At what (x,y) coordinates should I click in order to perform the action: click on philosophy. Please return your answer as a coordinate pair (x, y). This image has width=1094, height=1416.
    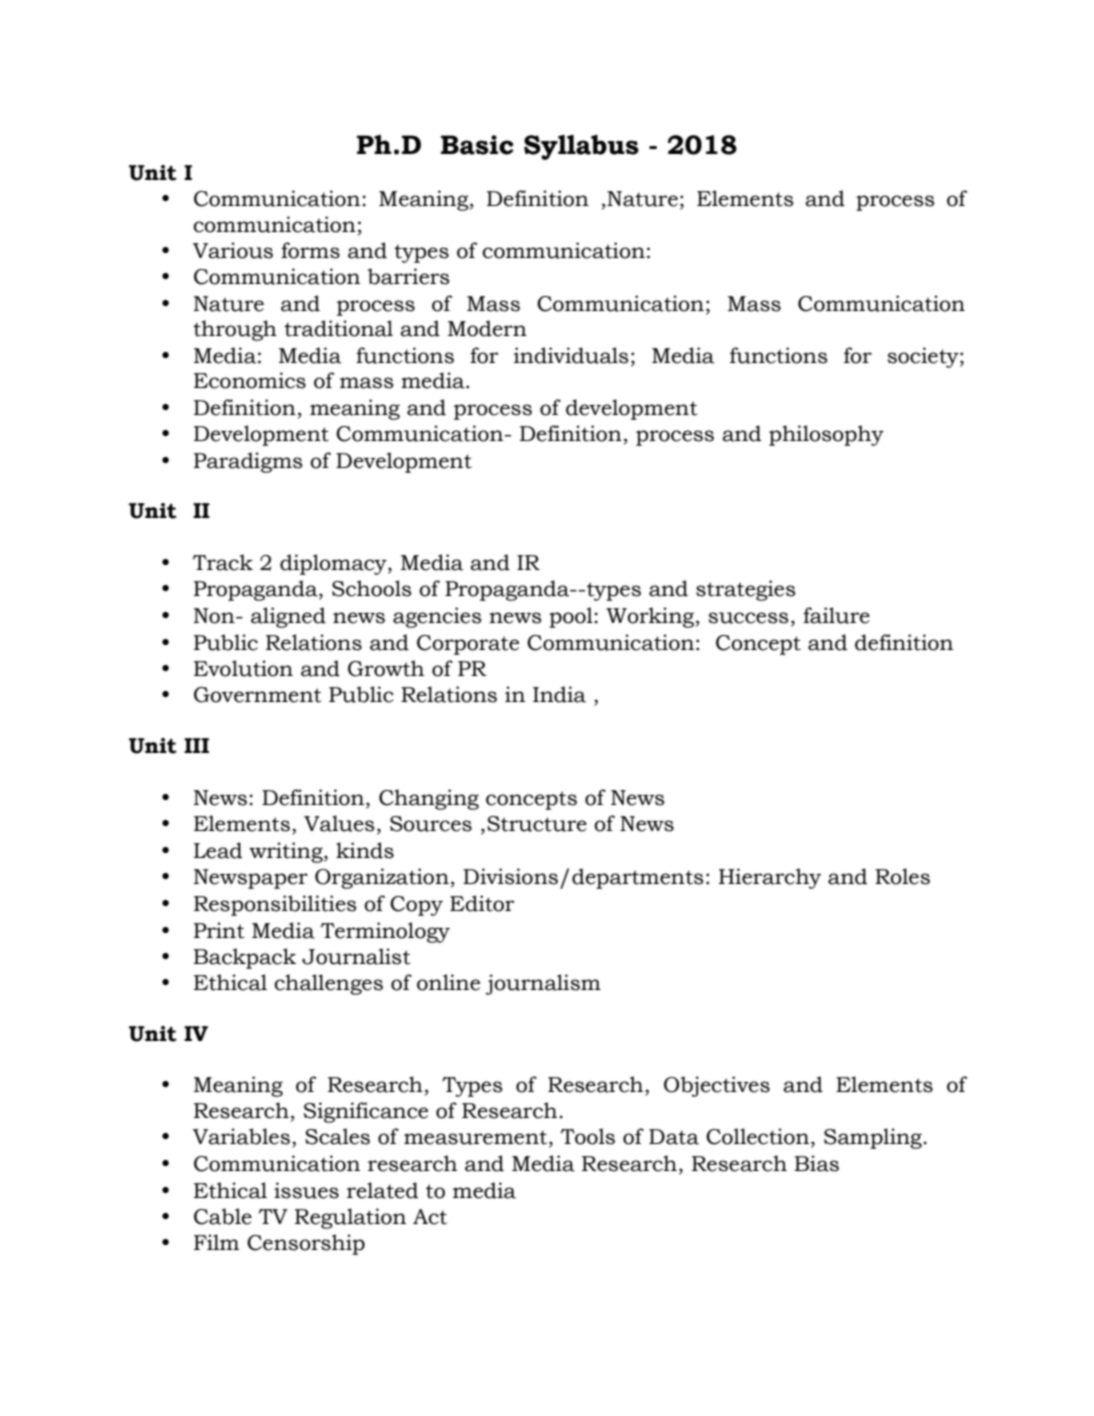
    Looking at the image, I should click on (826, 435).
